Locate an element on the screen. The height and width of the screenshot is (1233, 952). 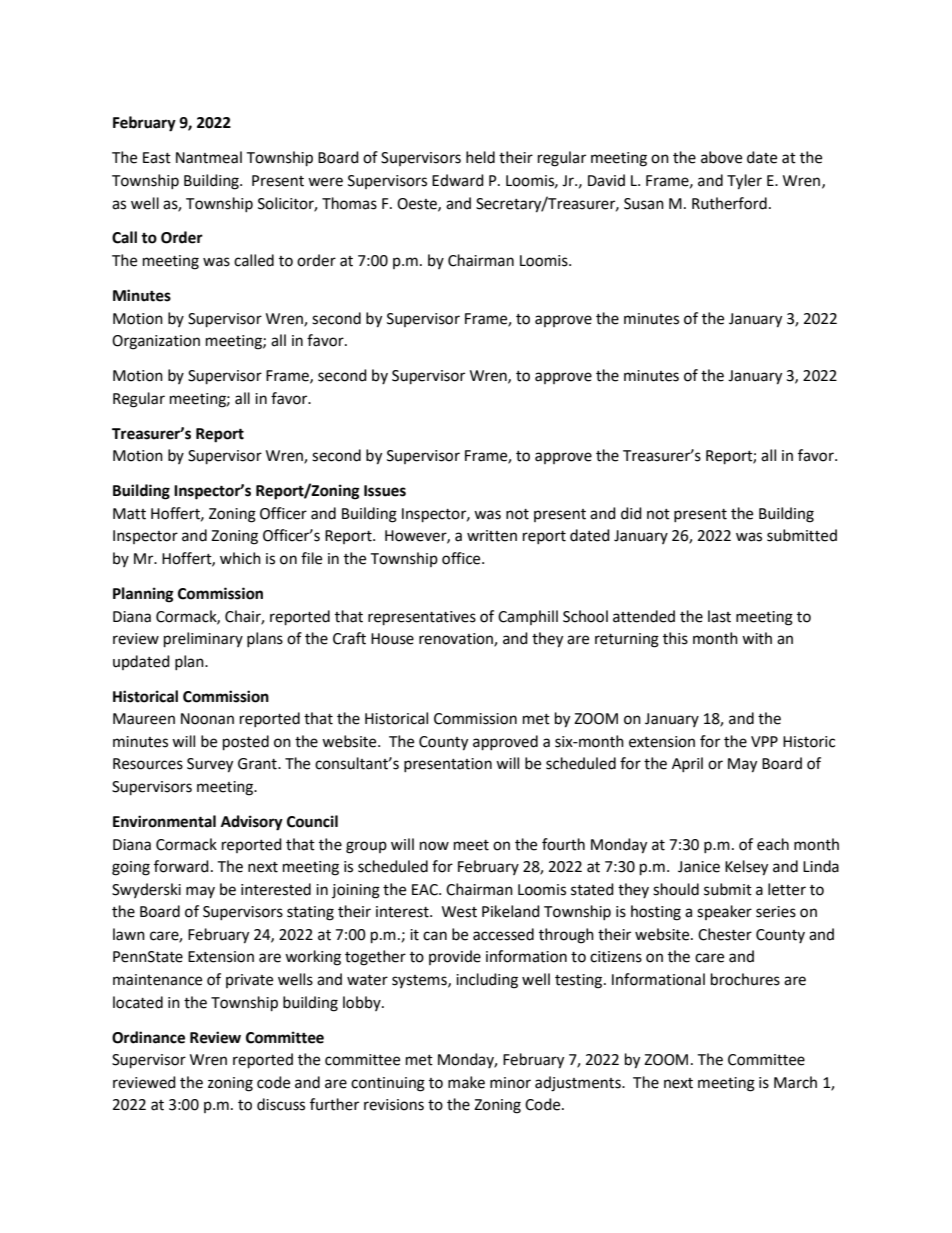
renovation is located at coordinates (457, 640).
